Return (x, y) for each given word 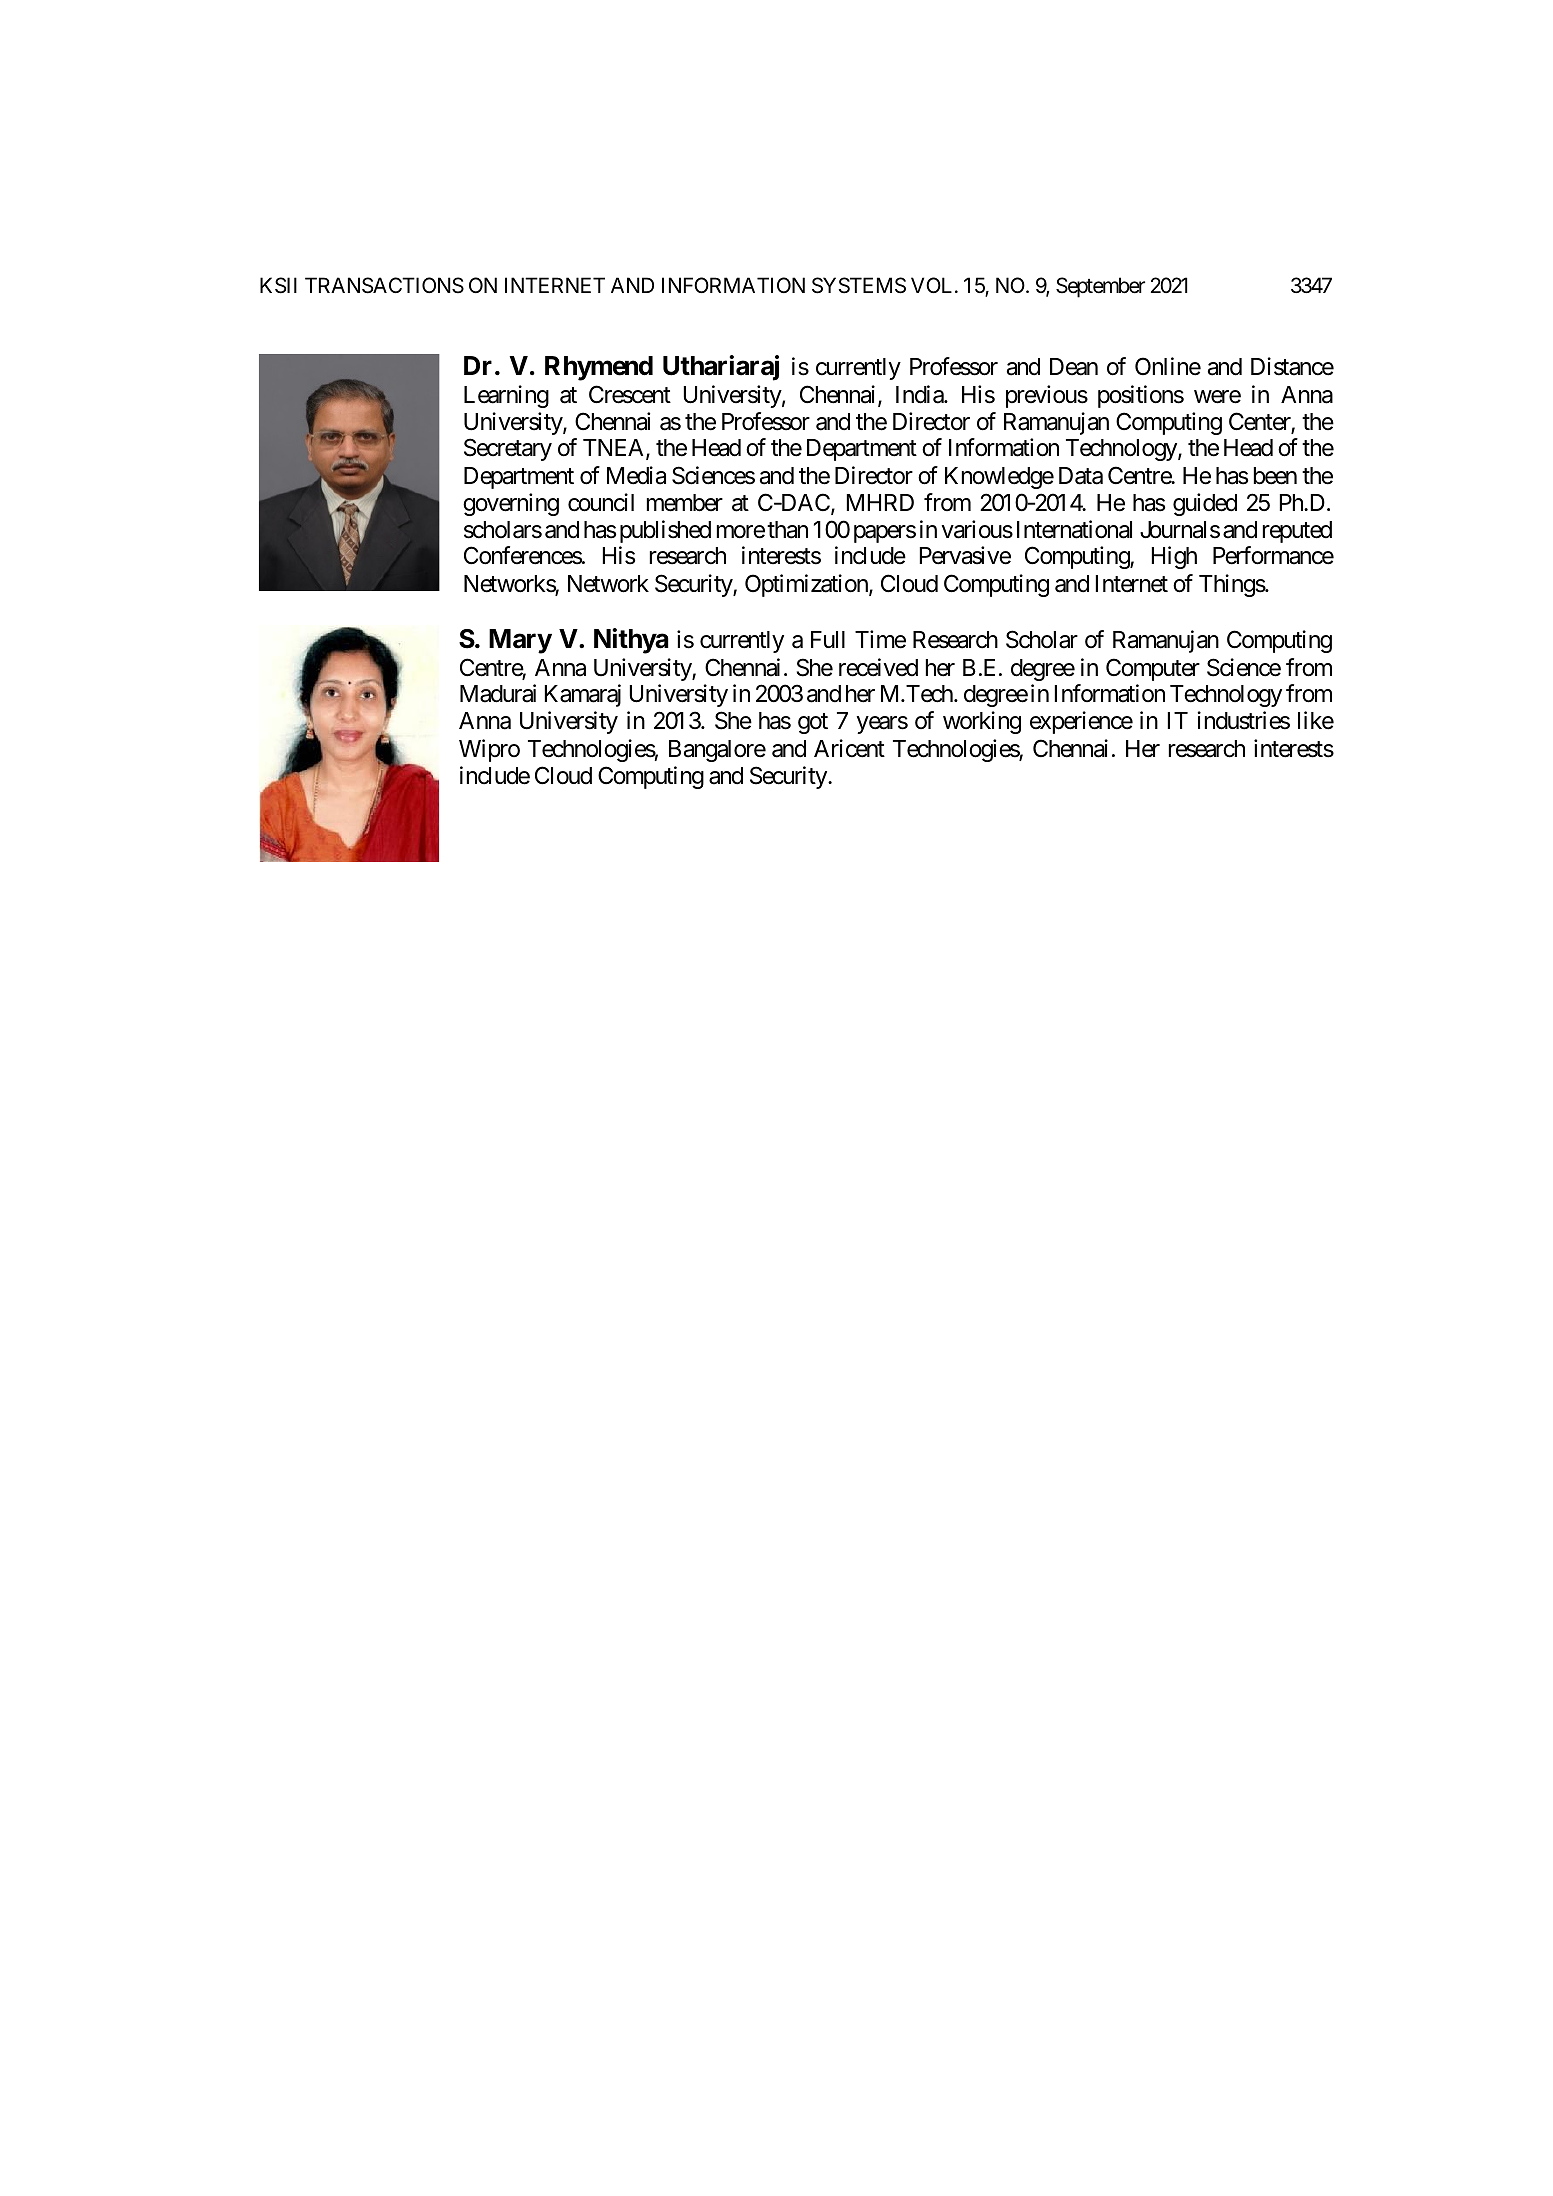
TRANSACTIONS (384, 285)
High (1174, 557)
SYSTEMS (859, 285)
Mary (520, 641)
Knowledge (999, 478)
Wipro (489, 750)
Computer (1153, 669)
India (920, 394)
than (787, 530)
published (665, 531)
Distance (1292, 366)
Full (828, 639)
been (1275, 476)
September (1100, 287)
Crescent (630, 394)
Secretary (508, 450)
